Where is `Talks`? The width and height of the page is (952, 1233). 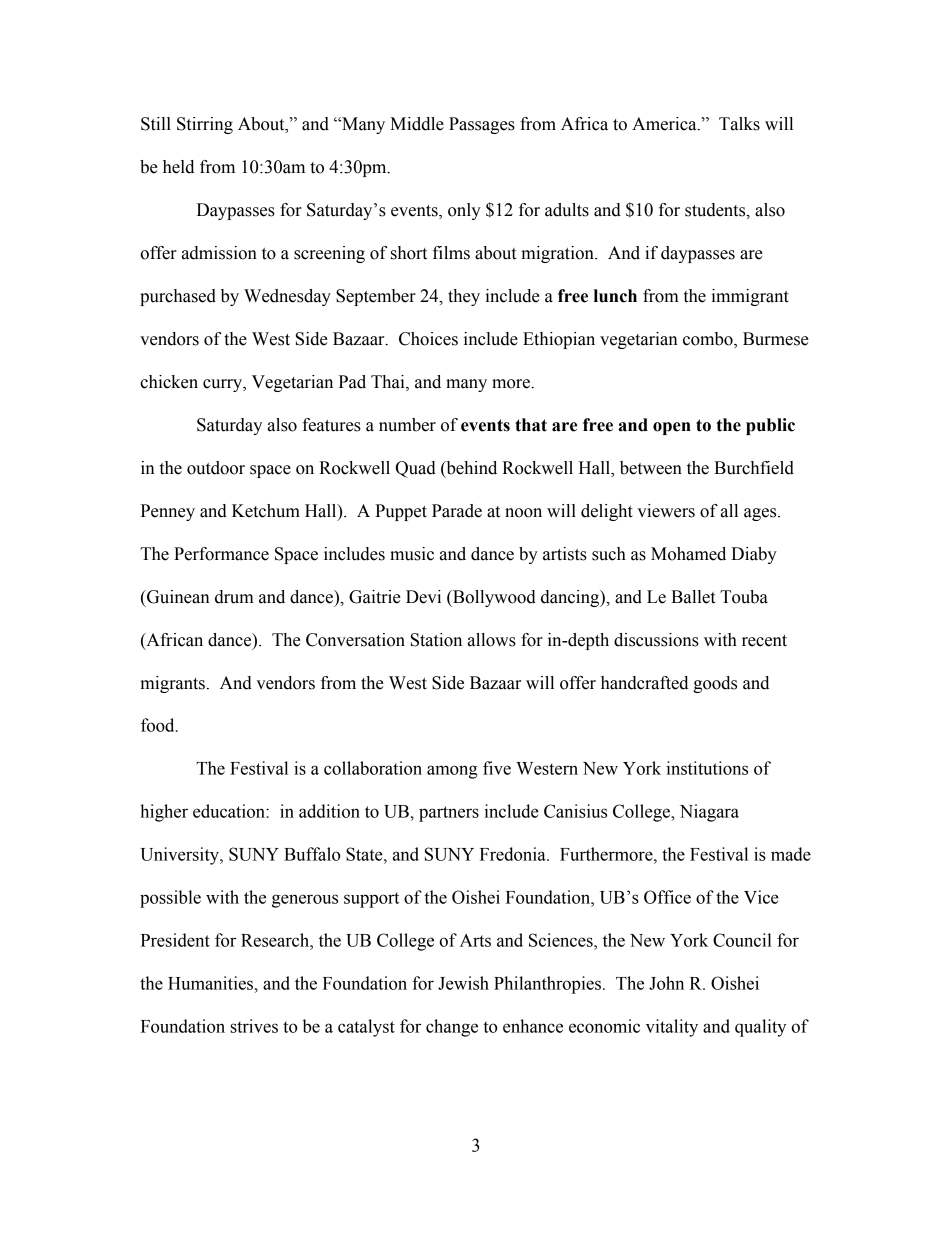 Talks is located at coordinates (739, 124).
